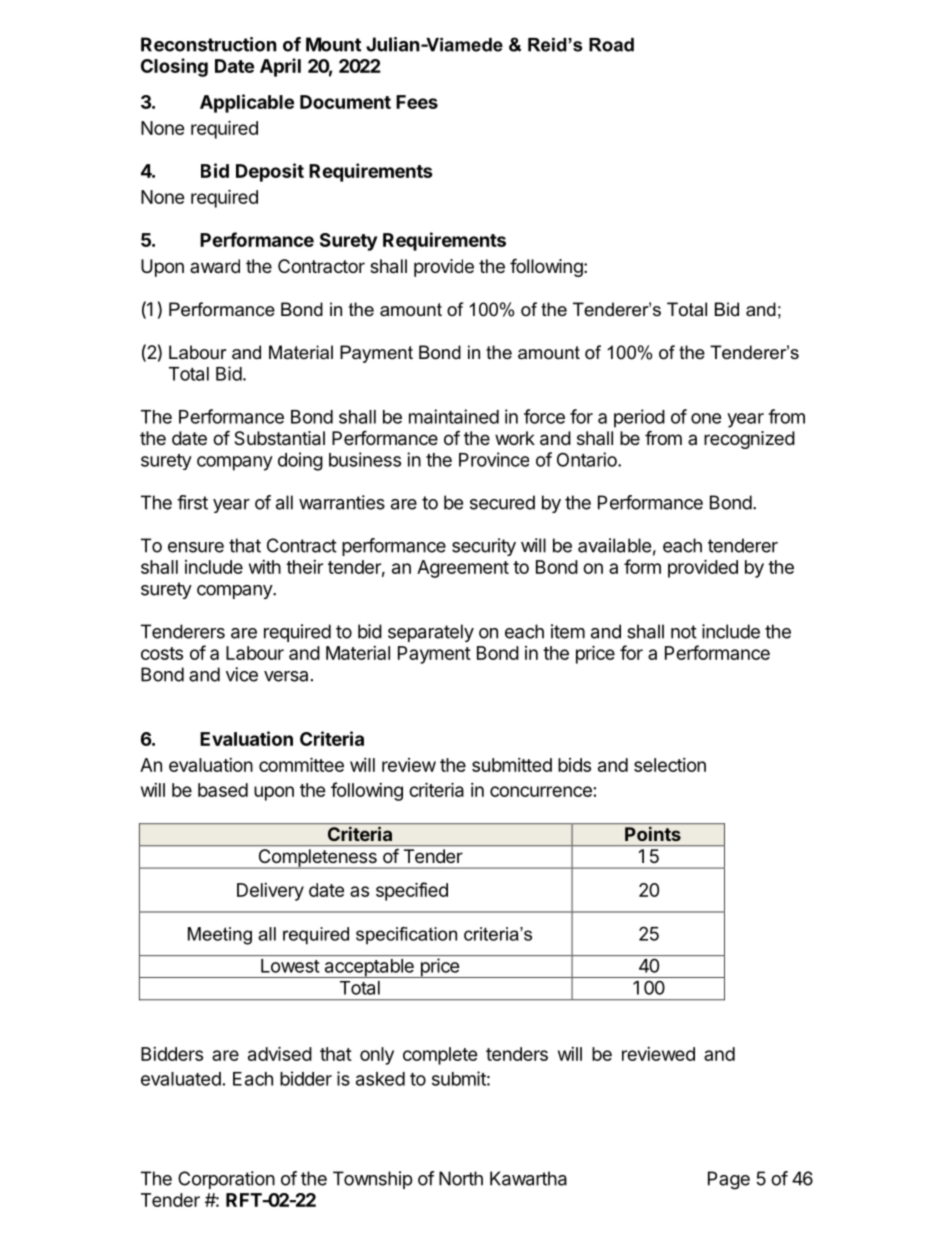 The width and height of the screenshot is (952, 1233). I want to click on with, so click(265, 567).
